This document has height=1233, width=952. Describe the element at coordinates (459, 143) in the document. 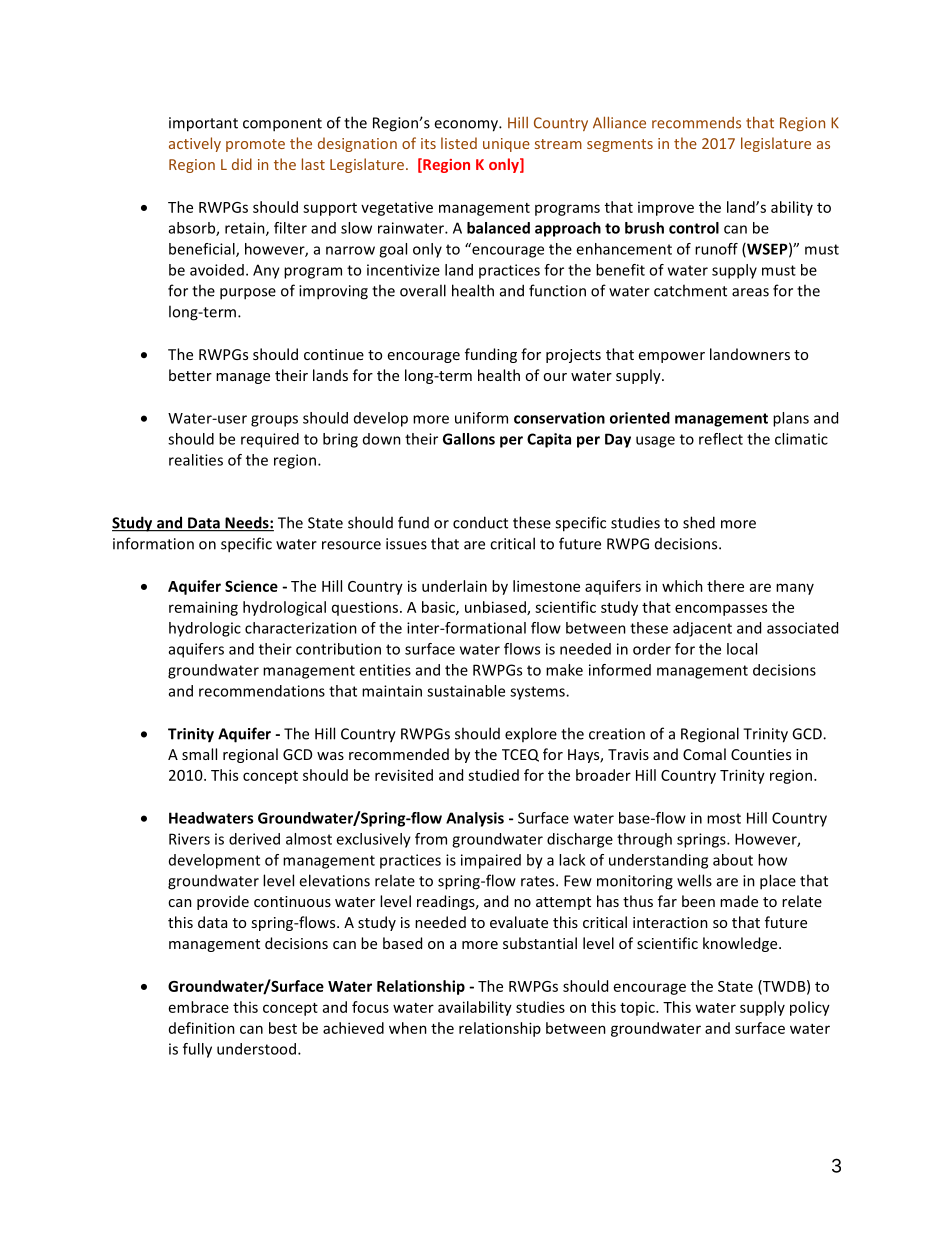

I see `listed` at that location.
